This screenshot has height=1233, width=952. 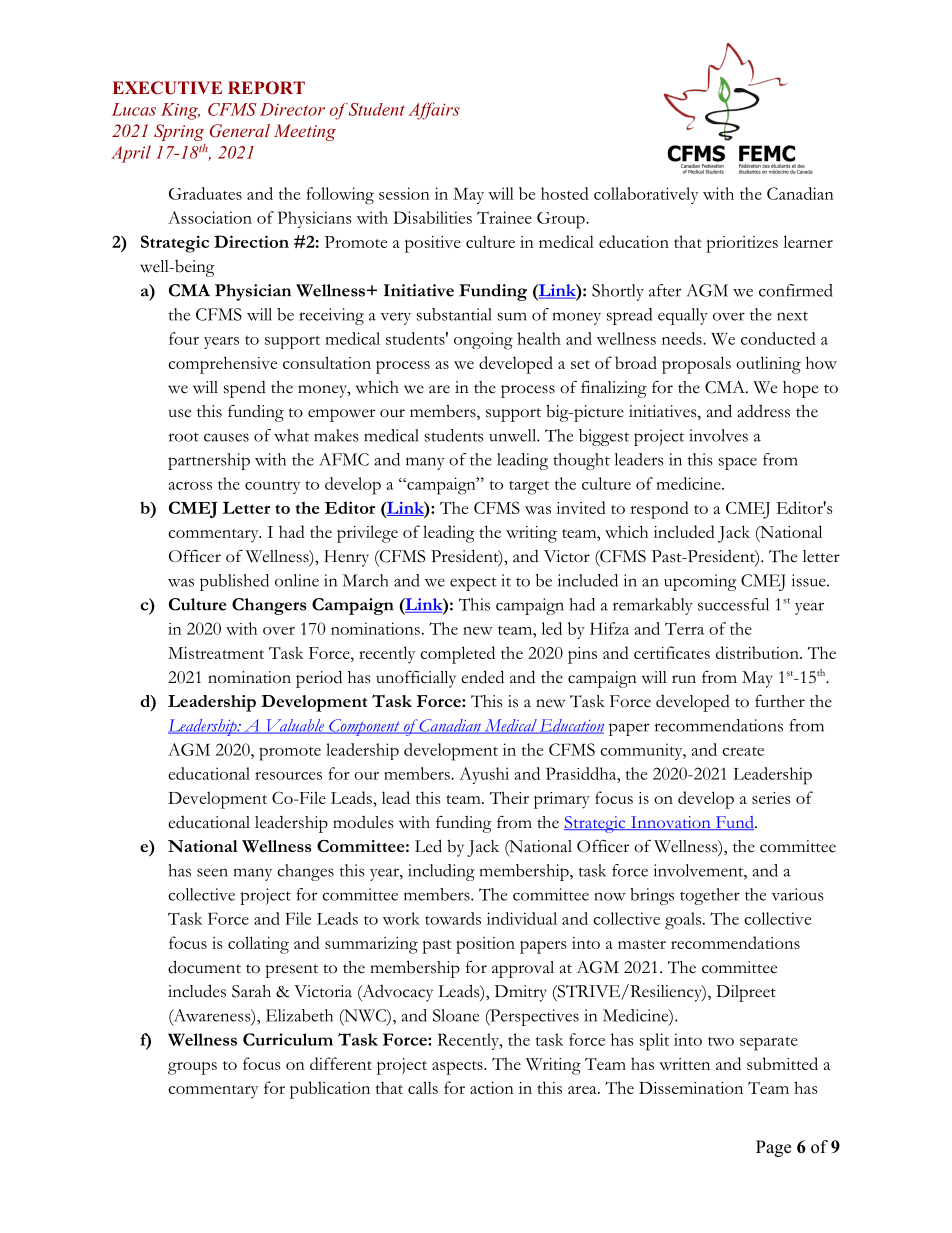 What do you see at coordinates (434, 111) in the screenshot?
I see `Affairs` at bounding box center [434, 111].
